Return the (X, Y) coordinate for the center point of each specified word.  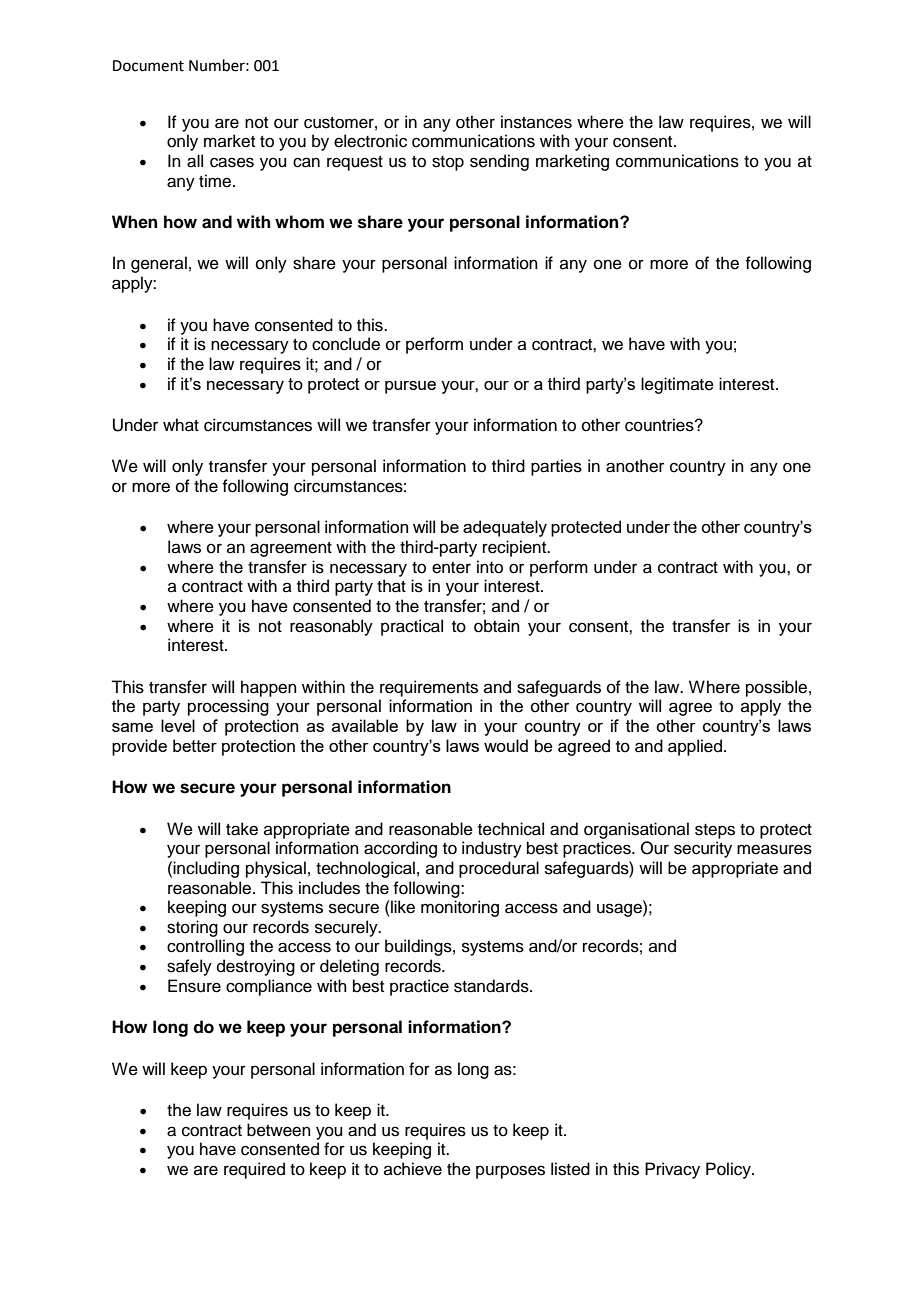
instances (536, 122)
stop (448, 163)
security (703, 849)
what (181, 425)
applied (695, 747)
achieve (413, 1169)
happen (269, 688)
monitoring (460, 908)
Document (148, 66)
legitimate (677, 385)
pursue (410, 387)
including (206, 869)
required (254, 1170)
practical (412, 627)
